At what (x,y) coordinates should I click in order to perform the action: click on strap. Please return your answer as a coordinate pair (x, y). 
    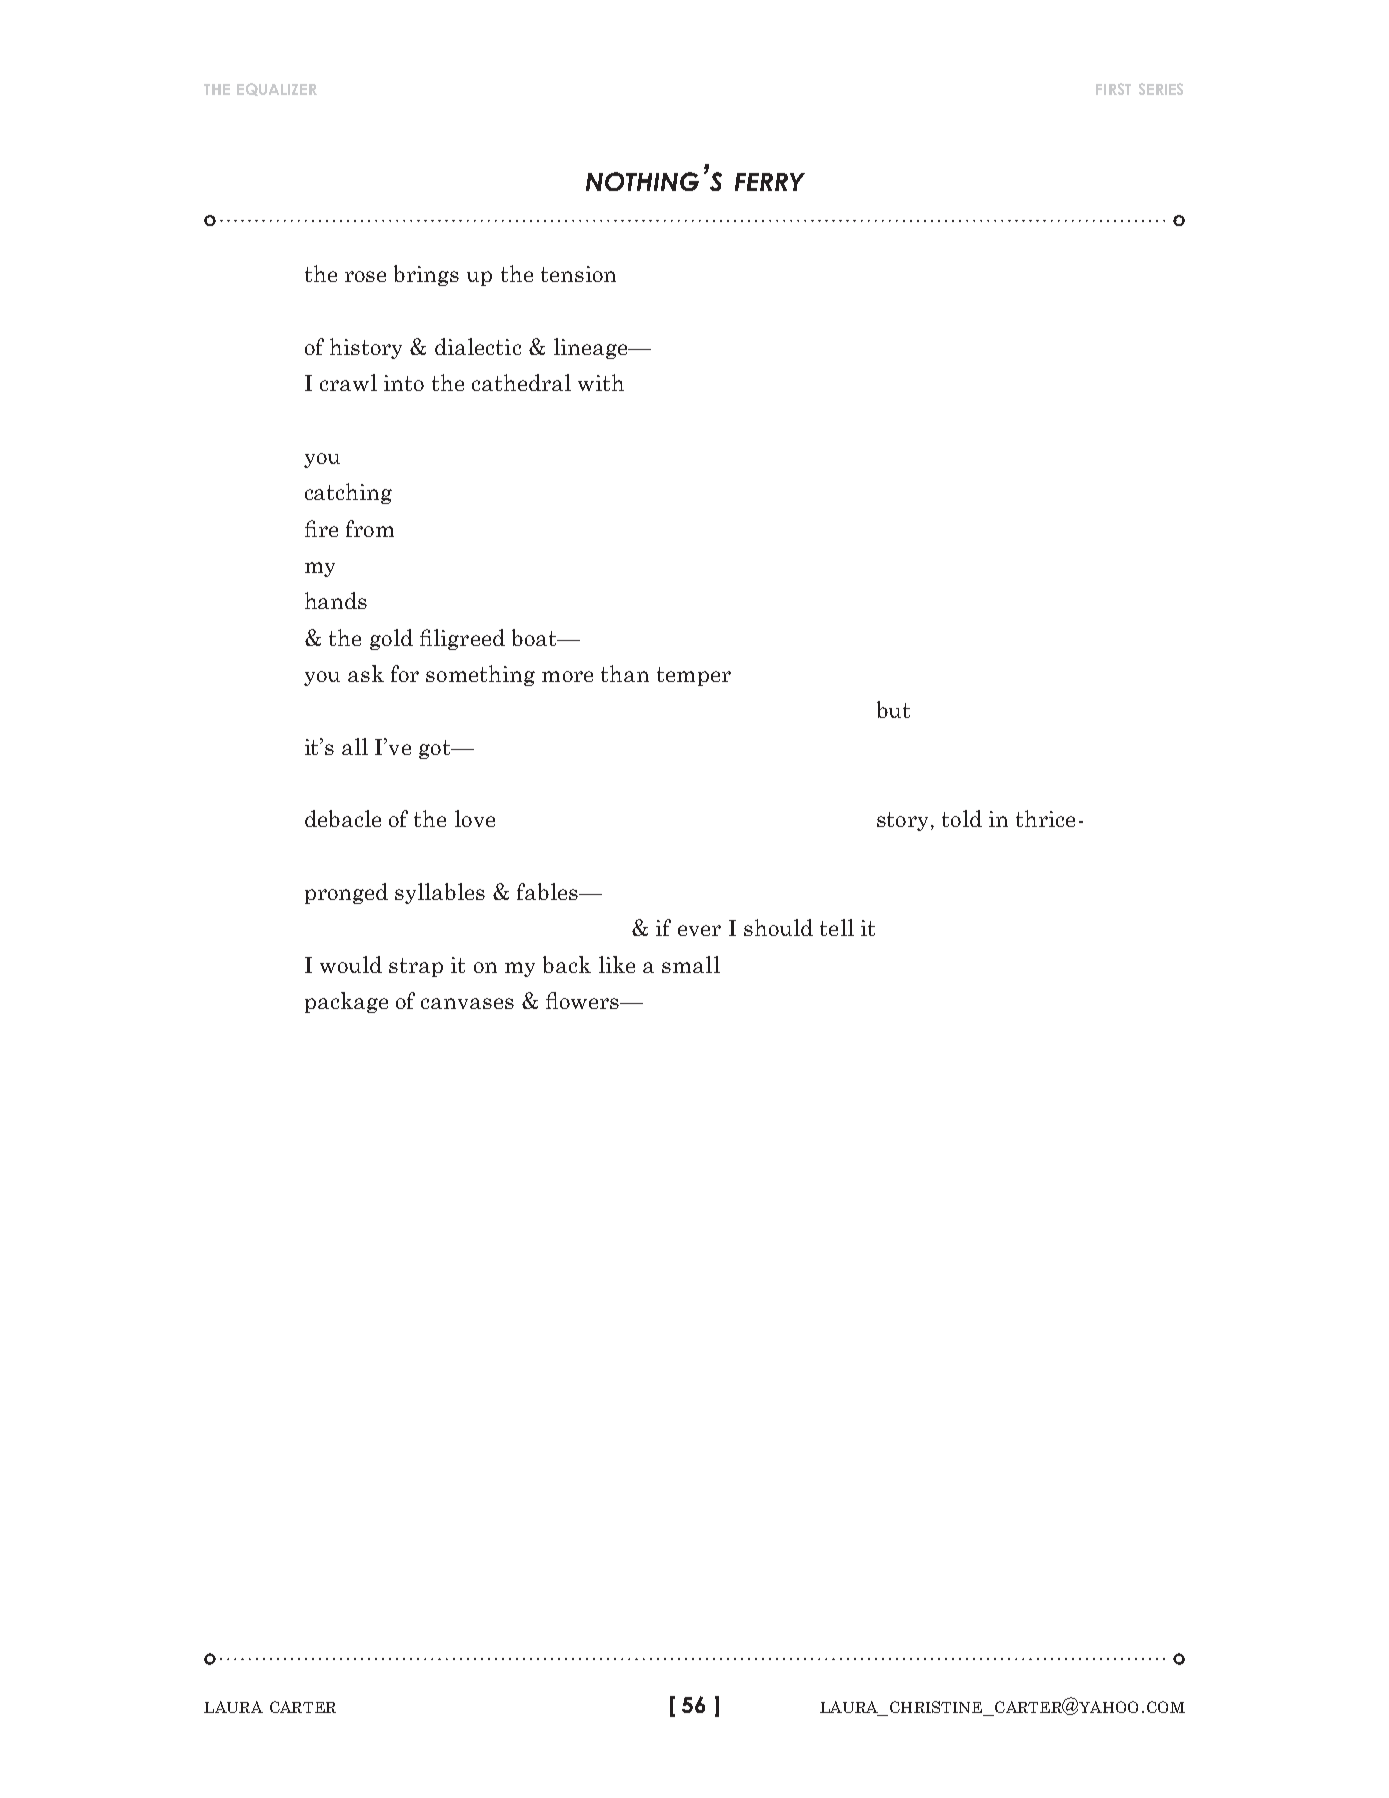
    Looking at the image, I should click on (416, 967).
